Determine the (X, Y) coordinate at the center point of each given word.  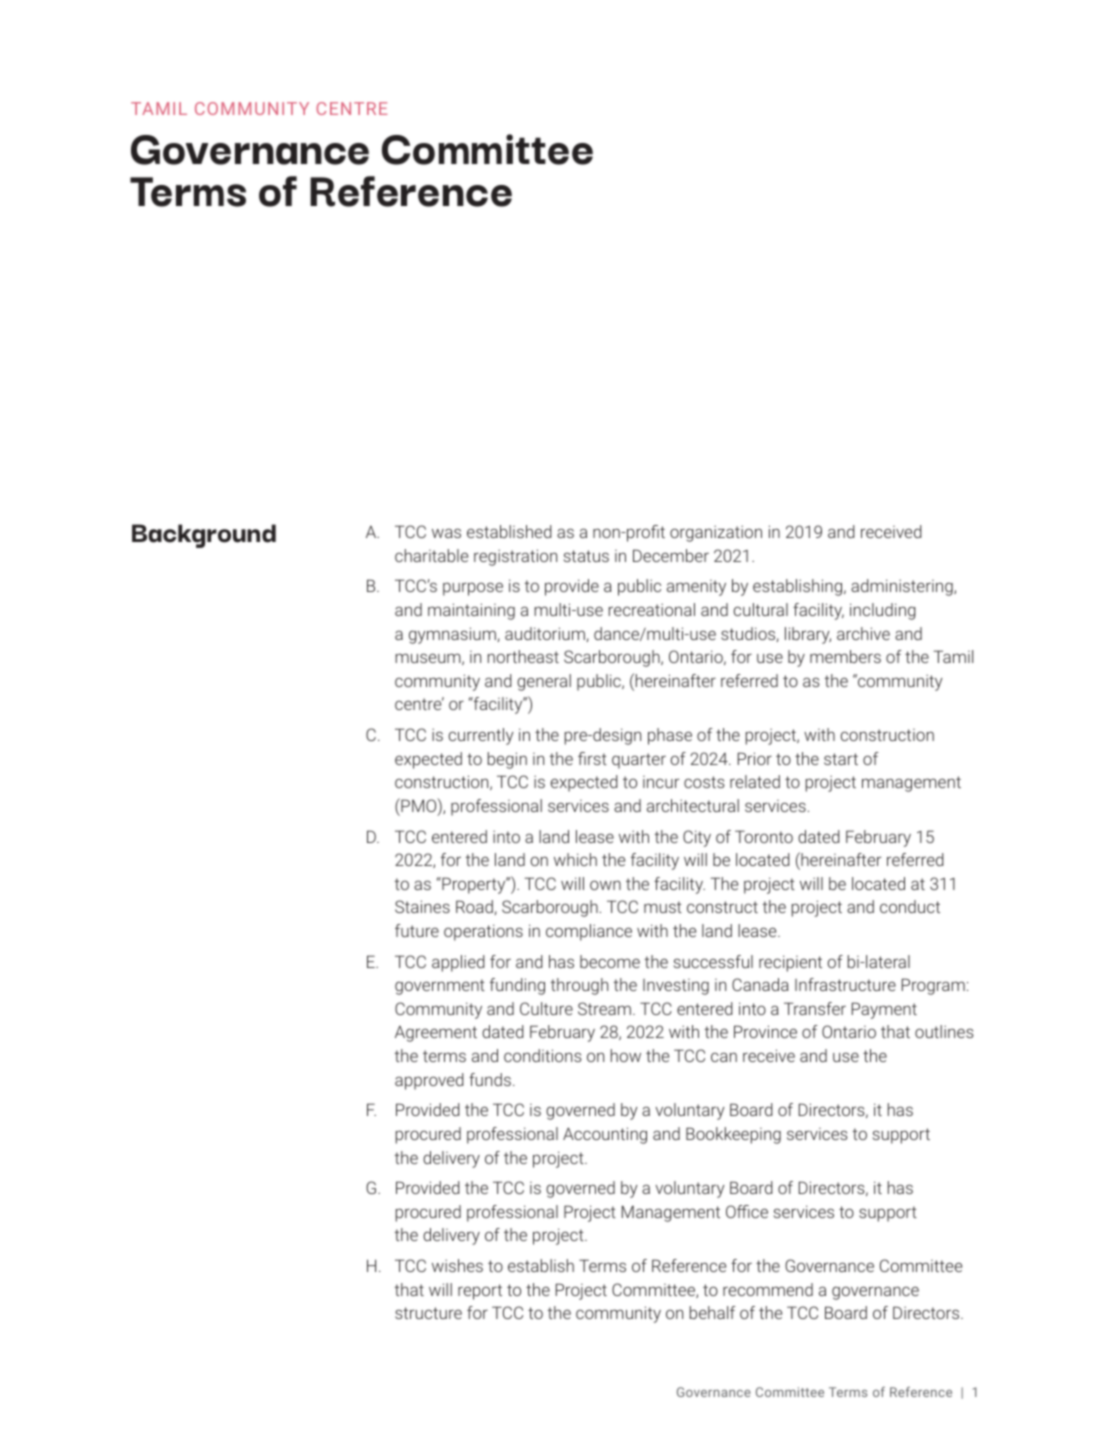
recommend (768, 1289)
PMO (419, 806)
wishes (457, 1265)
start (841, 759)
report (480, 1292)
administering (903, 587)
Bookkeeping (733, 1135)
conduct (910, 906)
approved (429, 1081)
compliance (589, 932)
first (592, 758)
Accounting (605, 1135)
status (586, 556)
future (417, 930)
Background (204, 536)
